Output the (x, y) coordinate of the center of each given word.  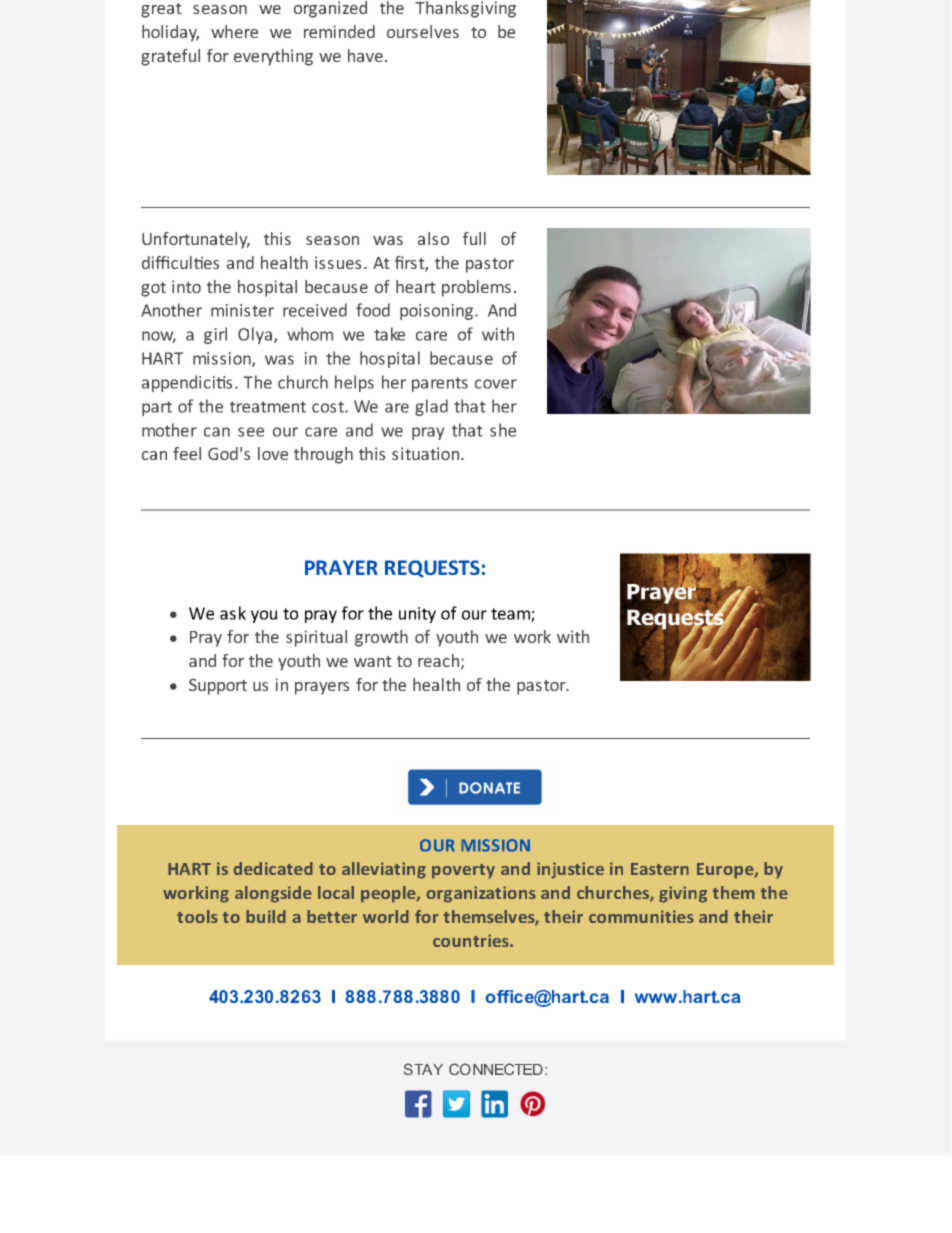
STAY (423, 1069)
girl (215, 335)
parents (440, 384)
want (372, 661)
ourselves (423, 31)
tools (197, 916)
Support (218, 687)
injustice (570, 870)
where (234, 31)
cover (496, 384)
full (474, 238)
